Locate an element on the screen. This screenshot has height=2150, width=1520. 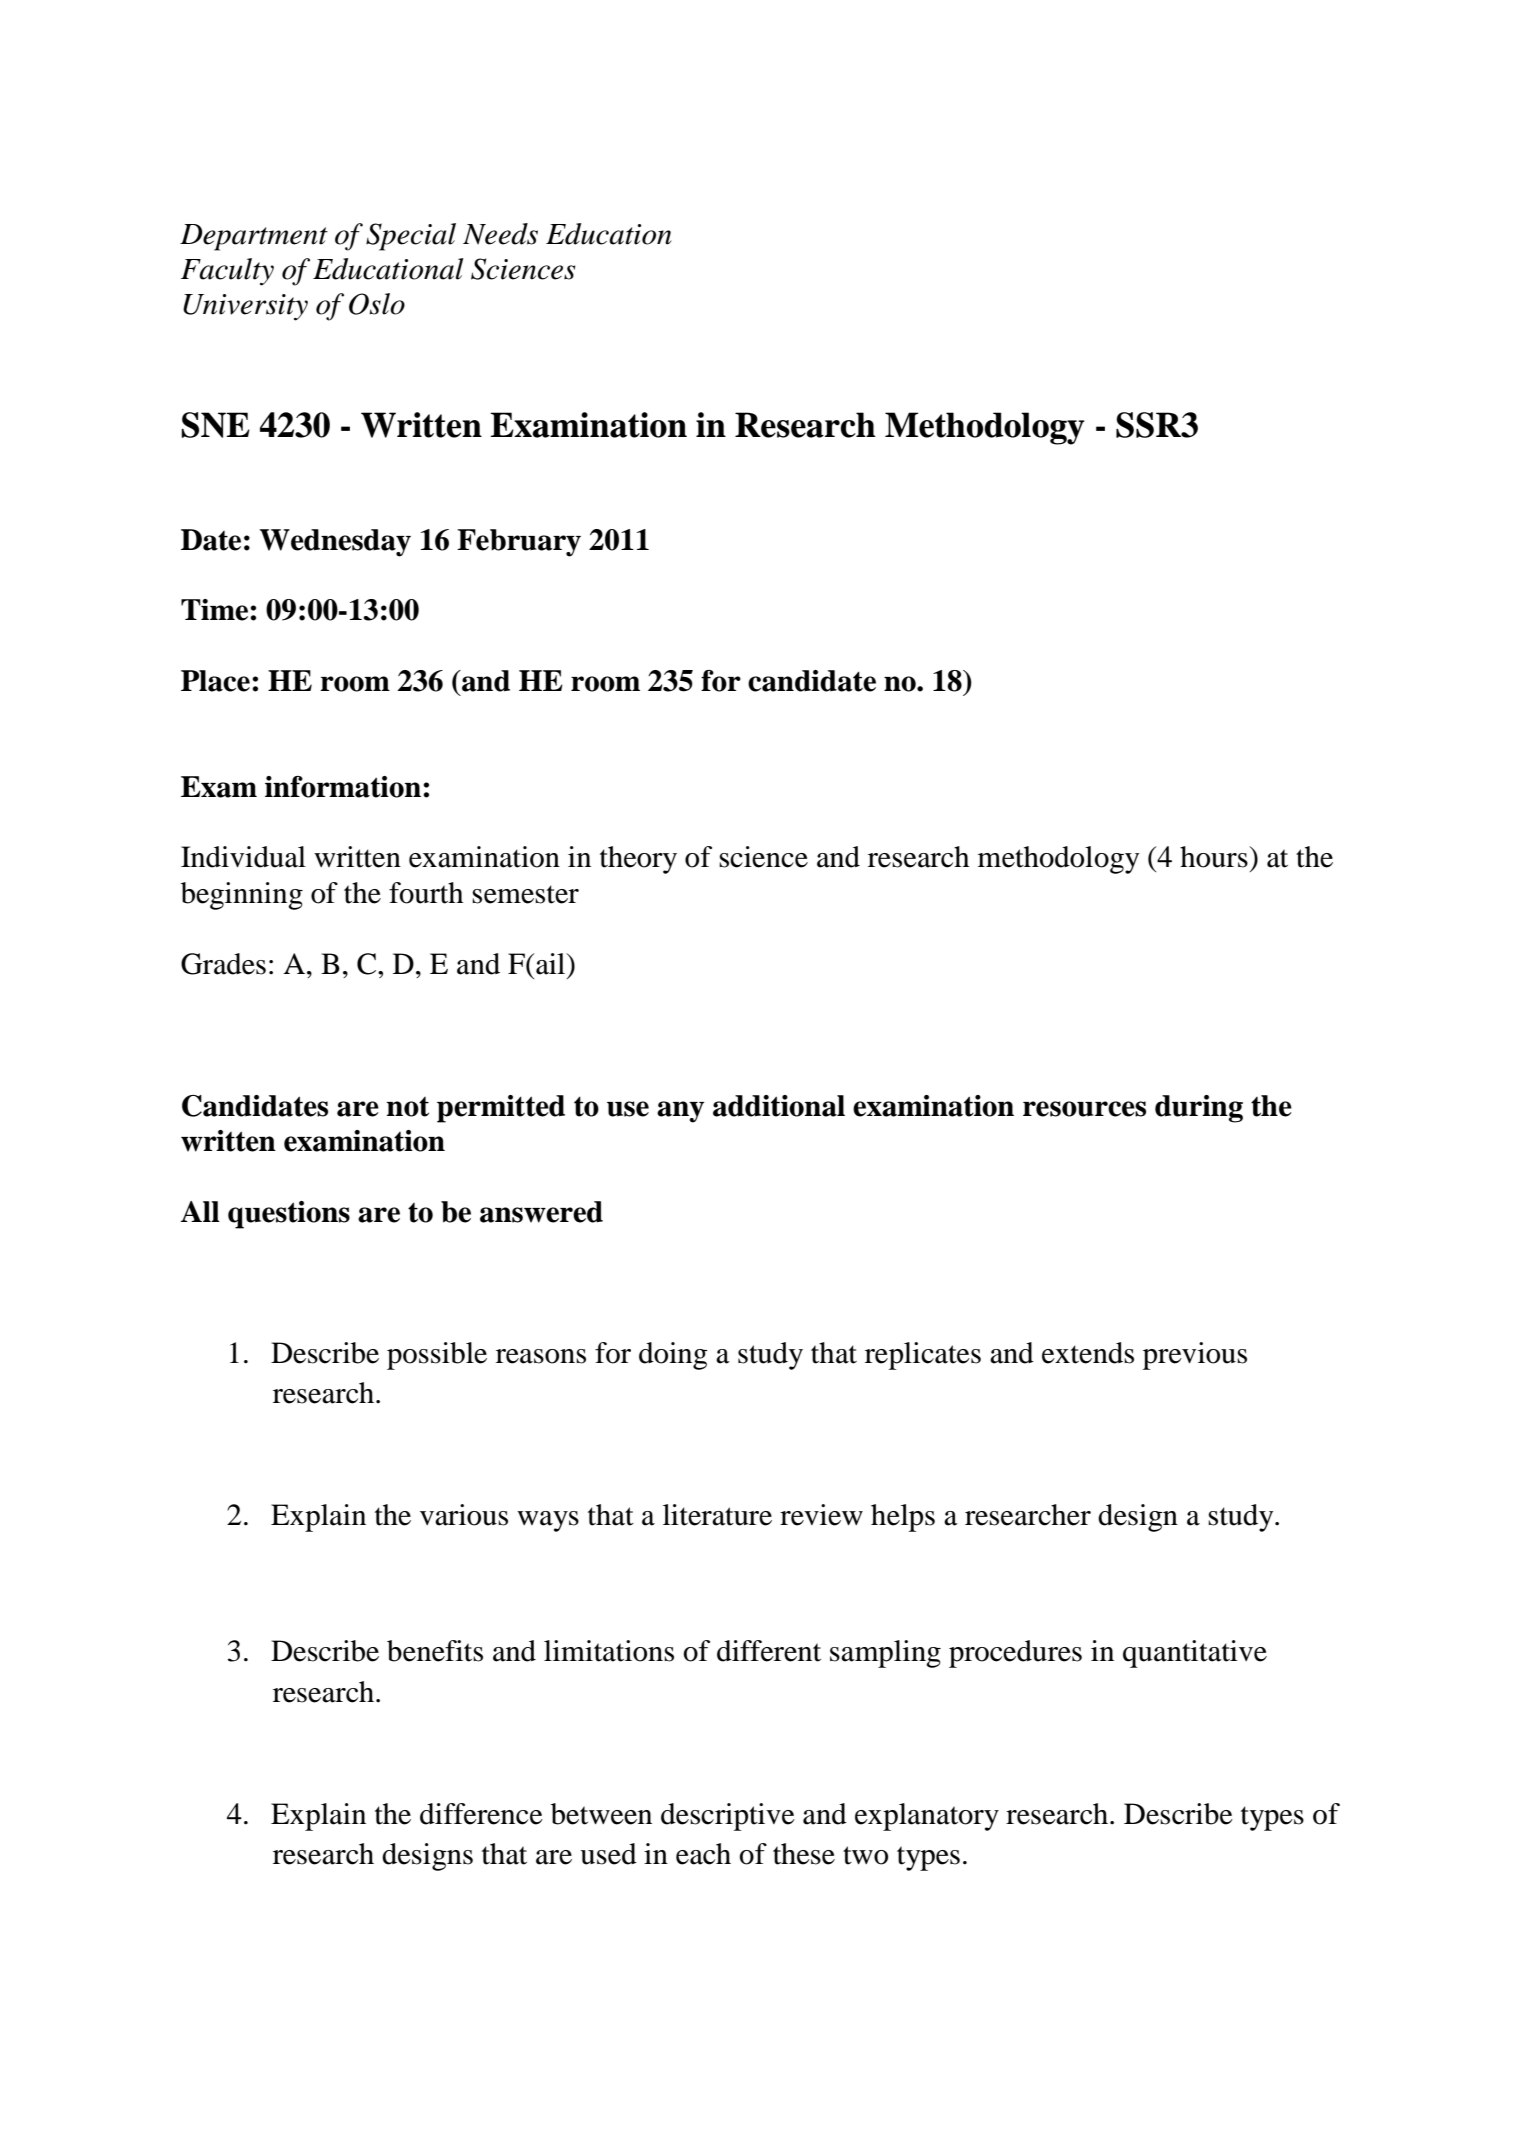
extends is located at coordinates (1088, 1353).
